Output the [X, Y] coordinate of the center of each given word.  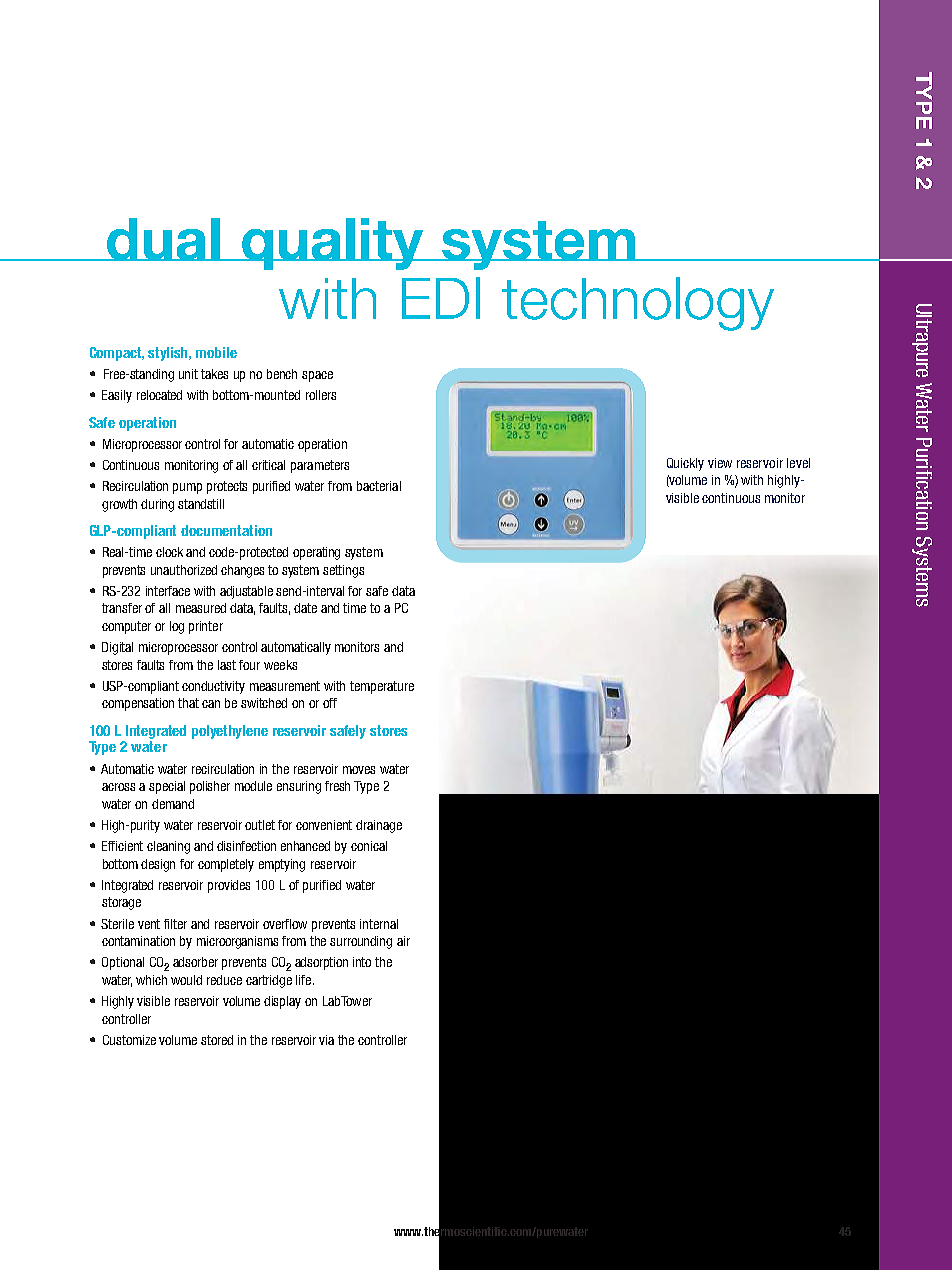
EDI [441, 298]
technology [638, 304]
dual [163, 239]
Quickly [685, 464]
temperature [382, 687]
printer [206, 627]
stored [217, 1040]
